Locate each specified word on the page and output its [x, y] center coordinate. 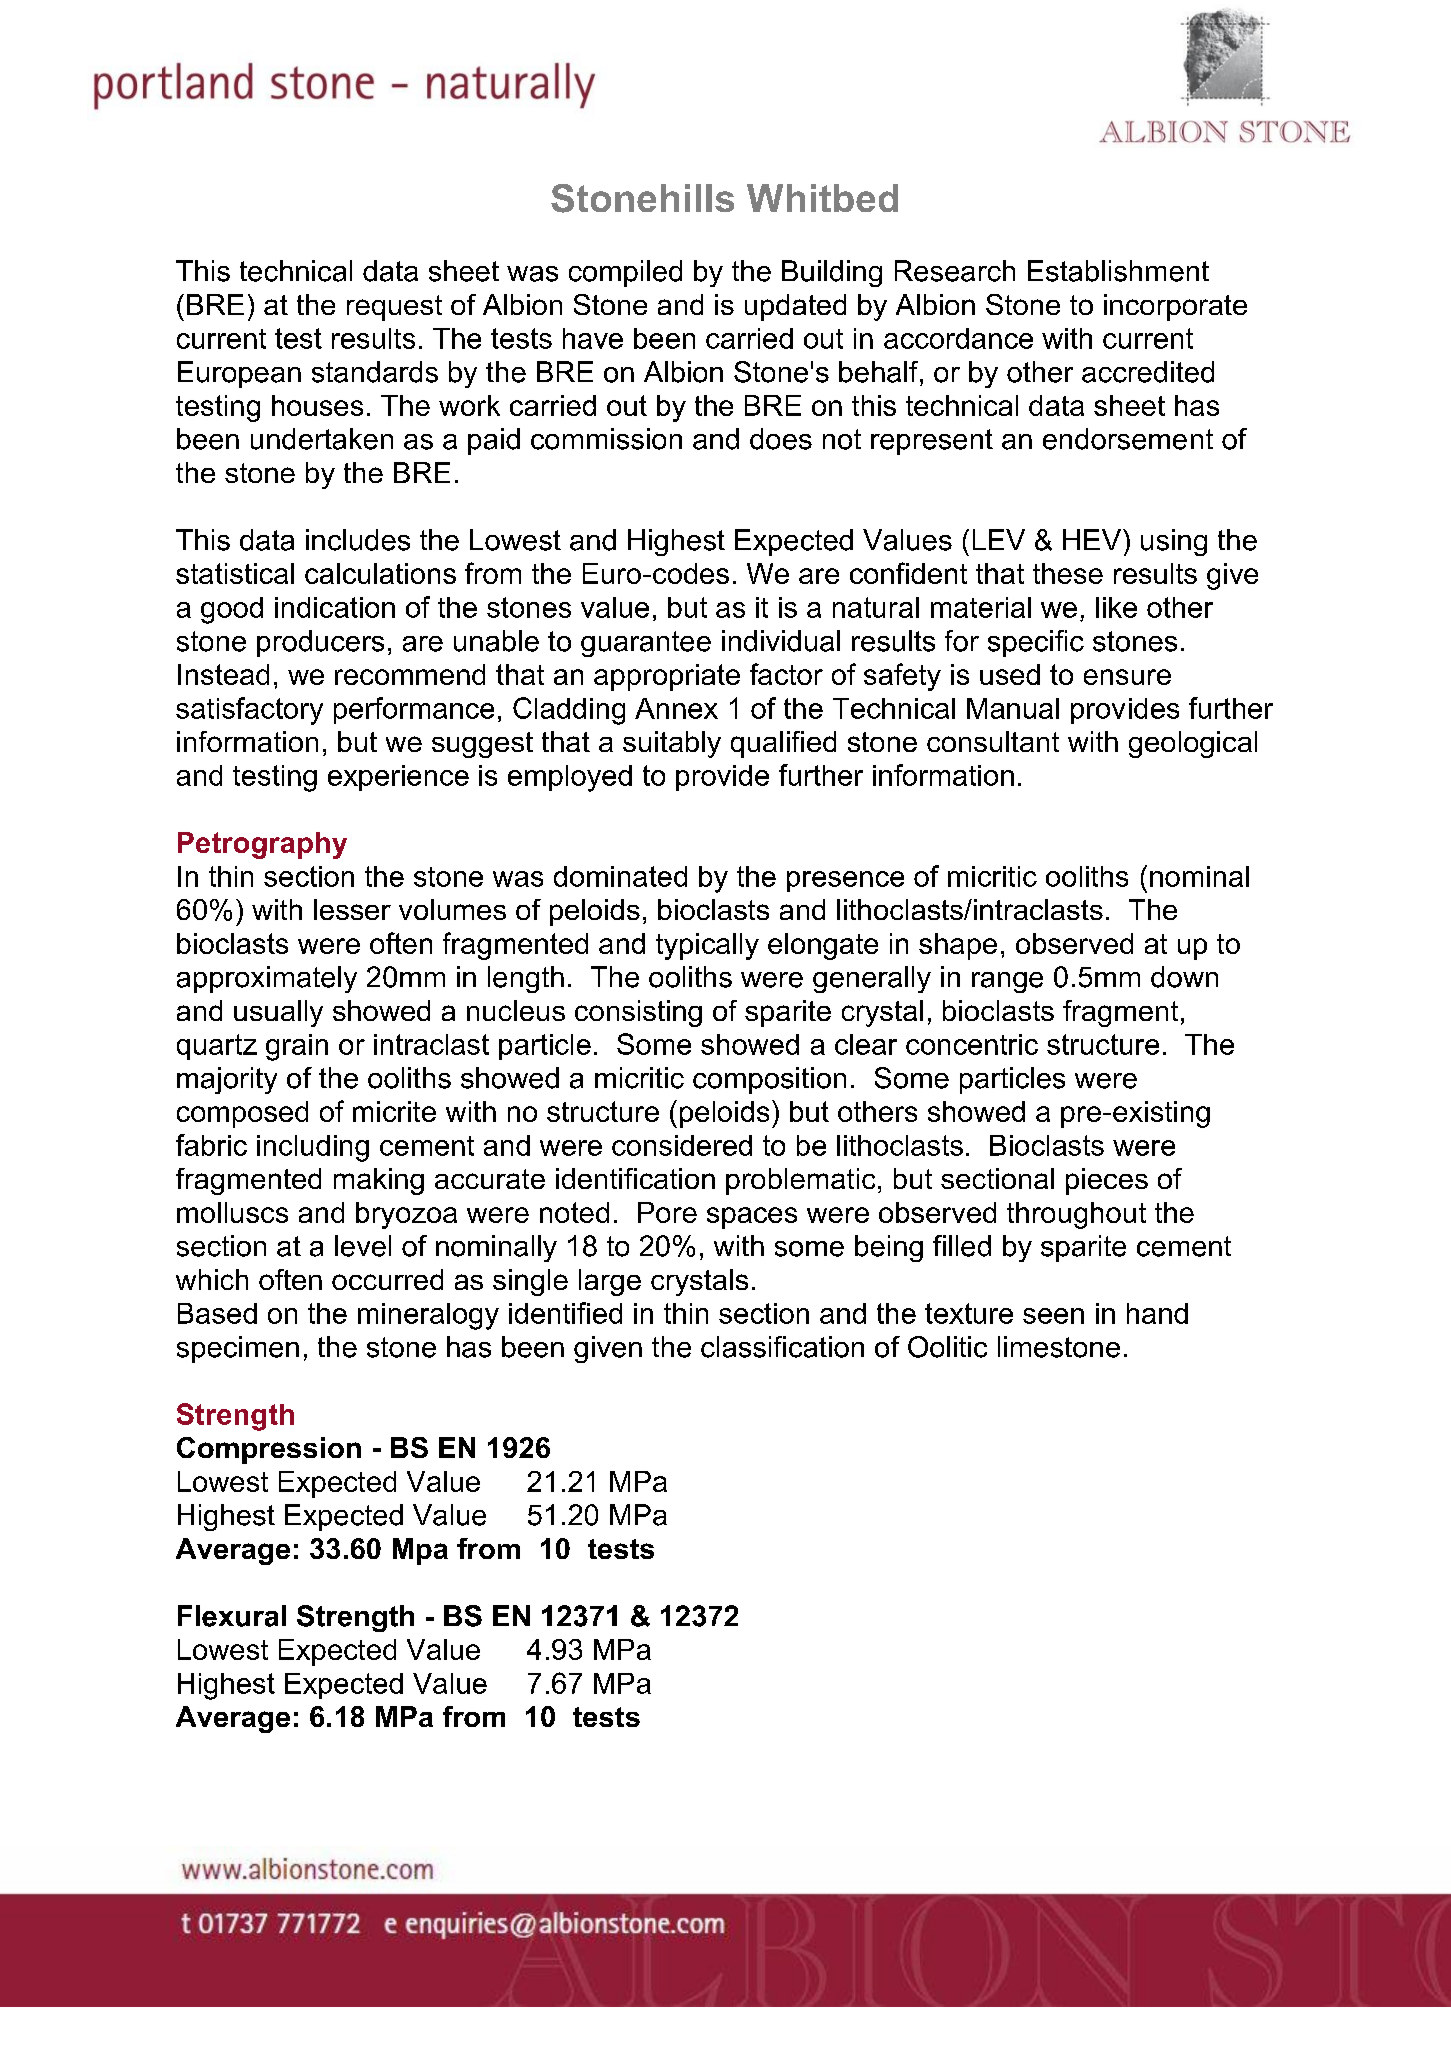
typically [707, 946]
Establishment [1118, 271]
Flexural [232, 1616]
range [1007, 982]
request [394, 308]
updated [795, 307]
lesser [352, 909]
